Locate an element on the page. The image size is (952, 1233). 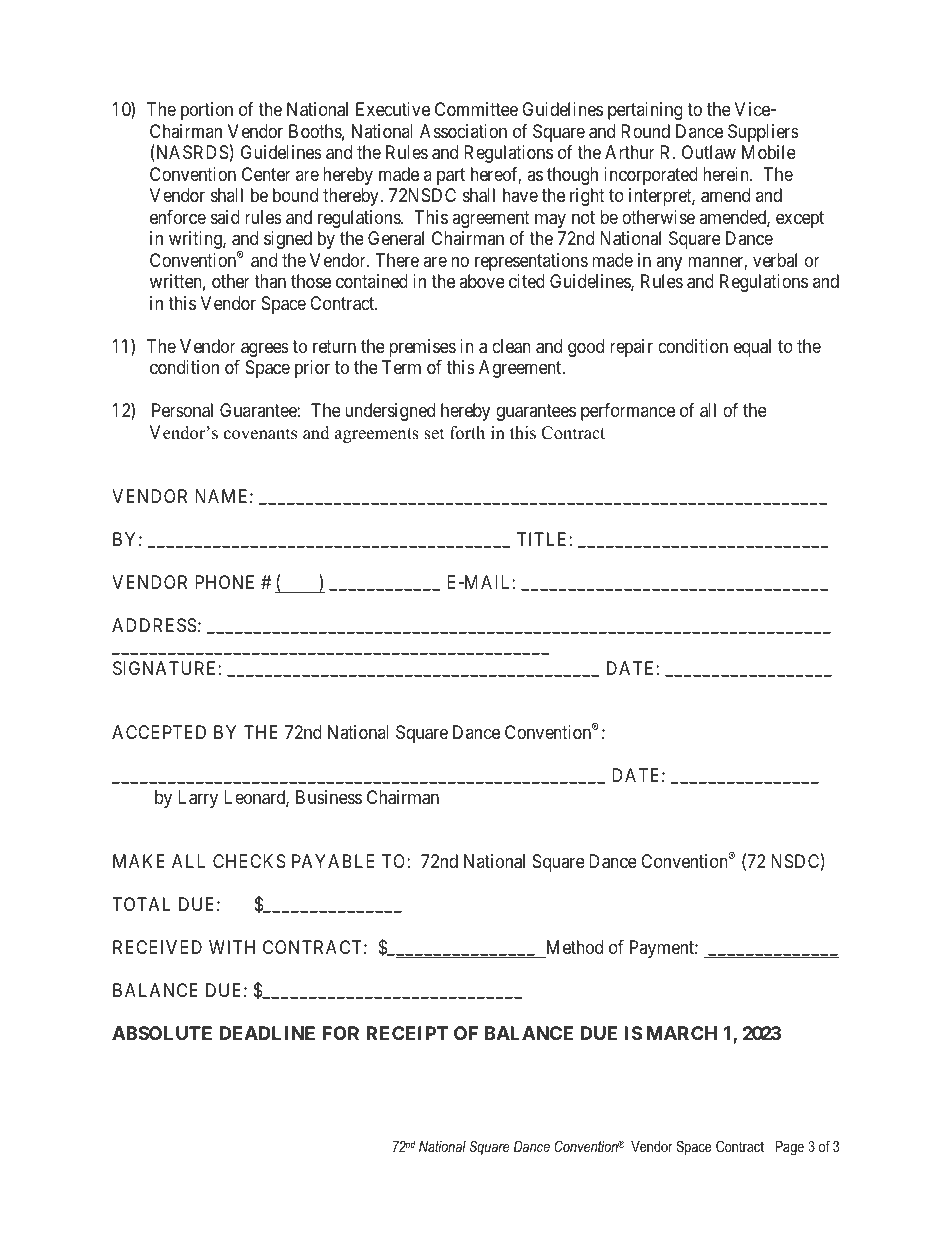
portion is located at coordinates (207, 111).
